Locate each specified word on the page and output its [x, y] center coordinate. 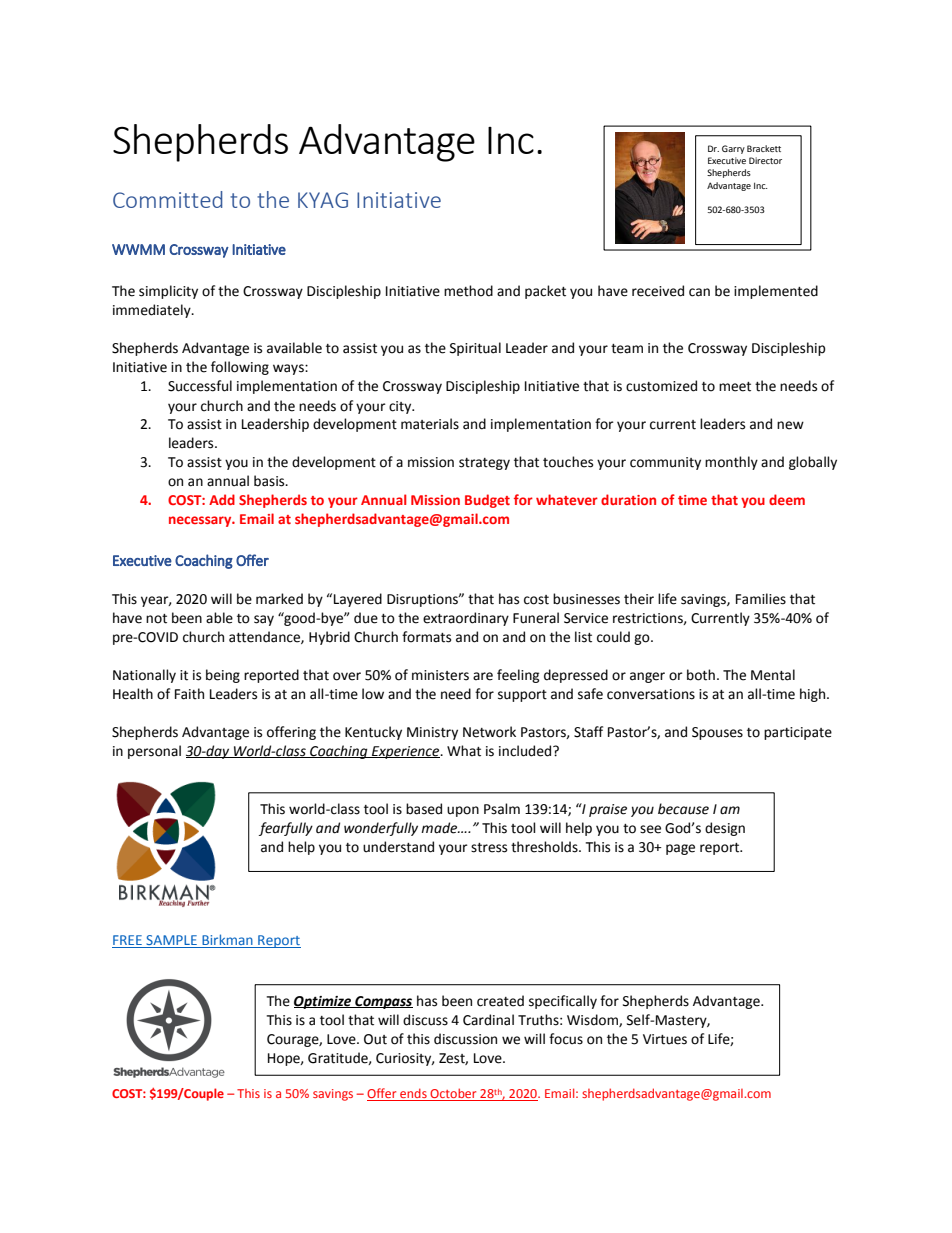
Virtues [665, 1039]
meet [735, 387]
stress [489, 848]
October [453, 1094]
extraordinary [466, 619]
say [264, 620]
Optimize [324, 1002]
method [468, 291]
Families [761, 599]
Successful [200, 386]
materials [430, 424]
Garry [733, 149]
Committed [167, 199]
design [725, 829]
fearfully [286, 829]
